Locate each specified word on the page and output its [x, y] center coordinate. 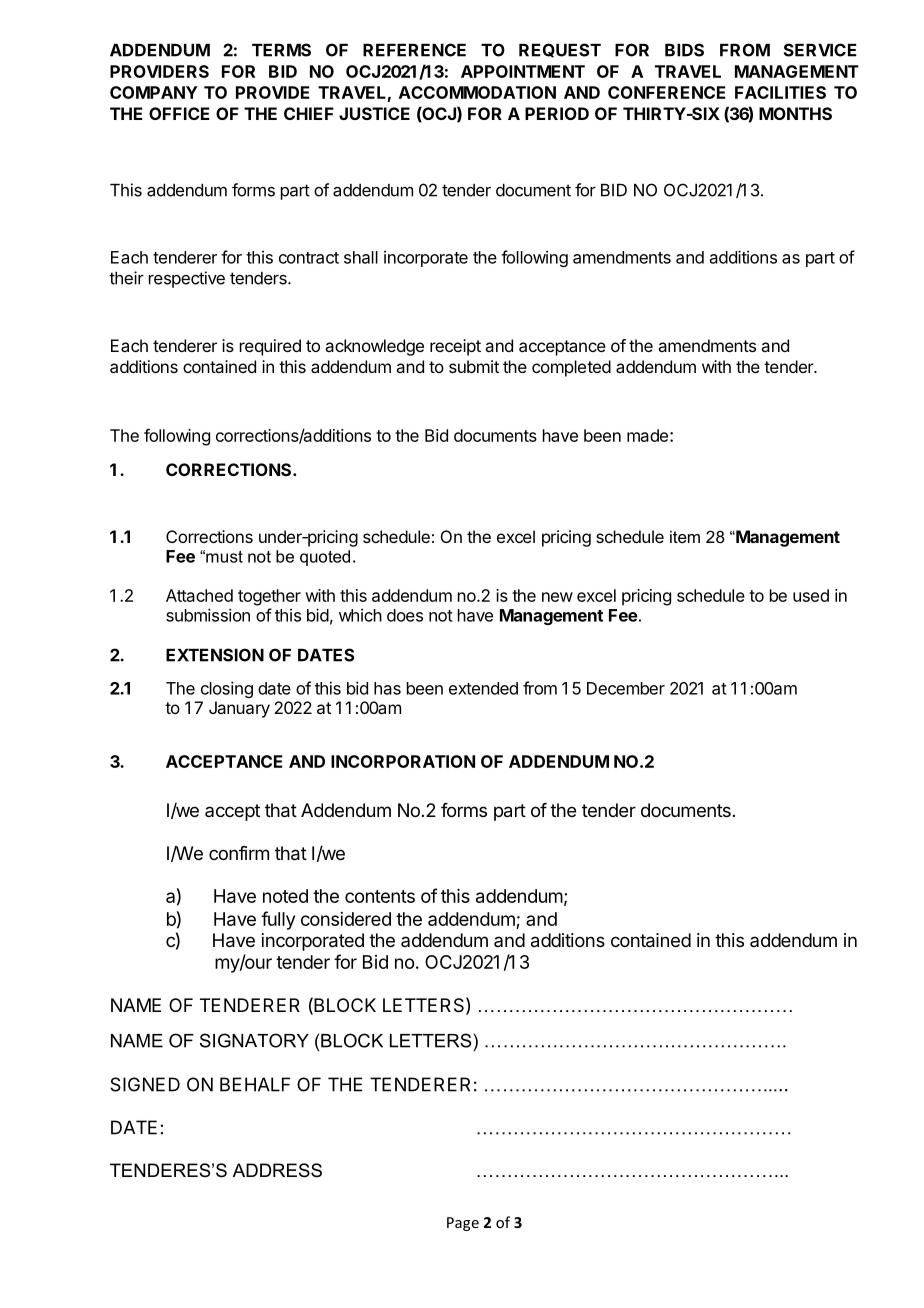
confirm [239, 853]
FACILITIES [780, 92]
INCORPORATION [403, 761]
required [270, 347]
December [626, 688]
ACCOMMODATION [477, 92]
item [685, 536]
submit [474, 366]
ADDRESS [277, 1170]
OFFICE [179, 113]
